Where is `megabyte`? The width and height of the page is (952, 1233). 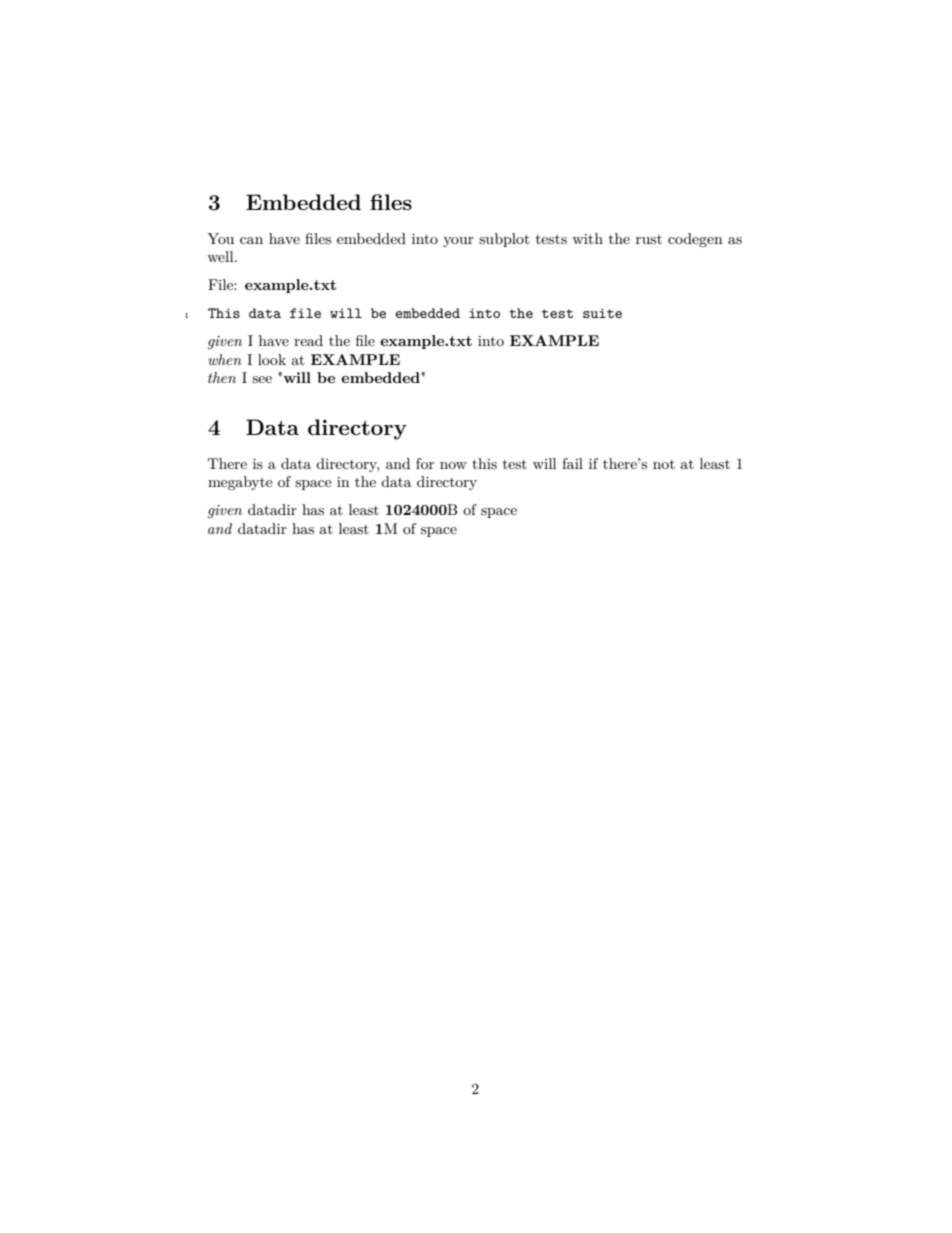
megabyte is located at coordinates (240, 483).
